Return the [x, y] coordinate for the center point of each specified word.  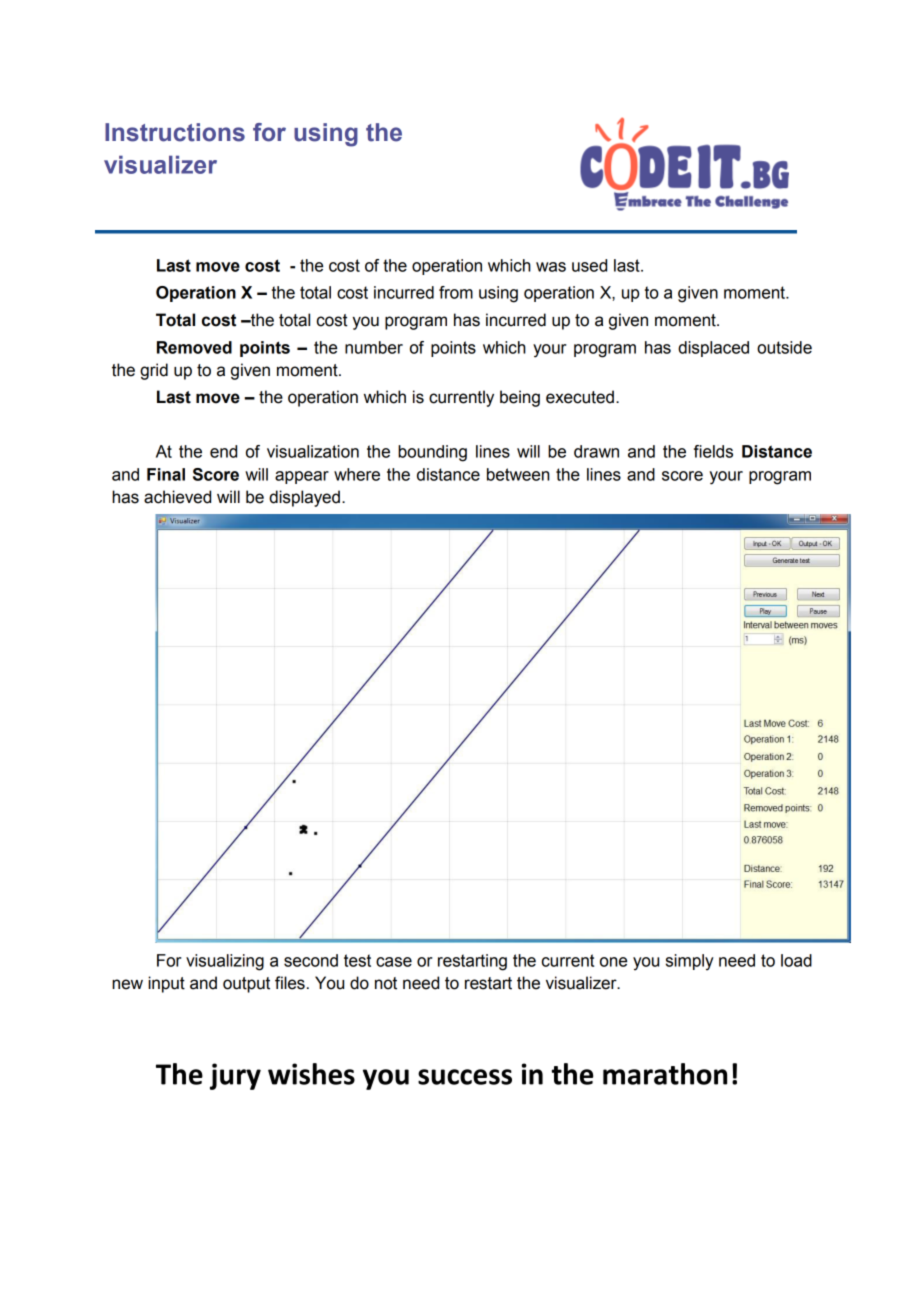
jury [235, 1076]
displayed [304, 498]
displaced [713, 349]
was [551, 267]
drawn [596, 451]
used [589, 265]
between [518, 474]
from [456, 292]
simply [690, 962]
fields [713, 451]
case [394, 962]
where [357, 474]
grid [154, 371]
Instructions [175, 132]
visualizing [225, 962]
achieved [177, 497]
